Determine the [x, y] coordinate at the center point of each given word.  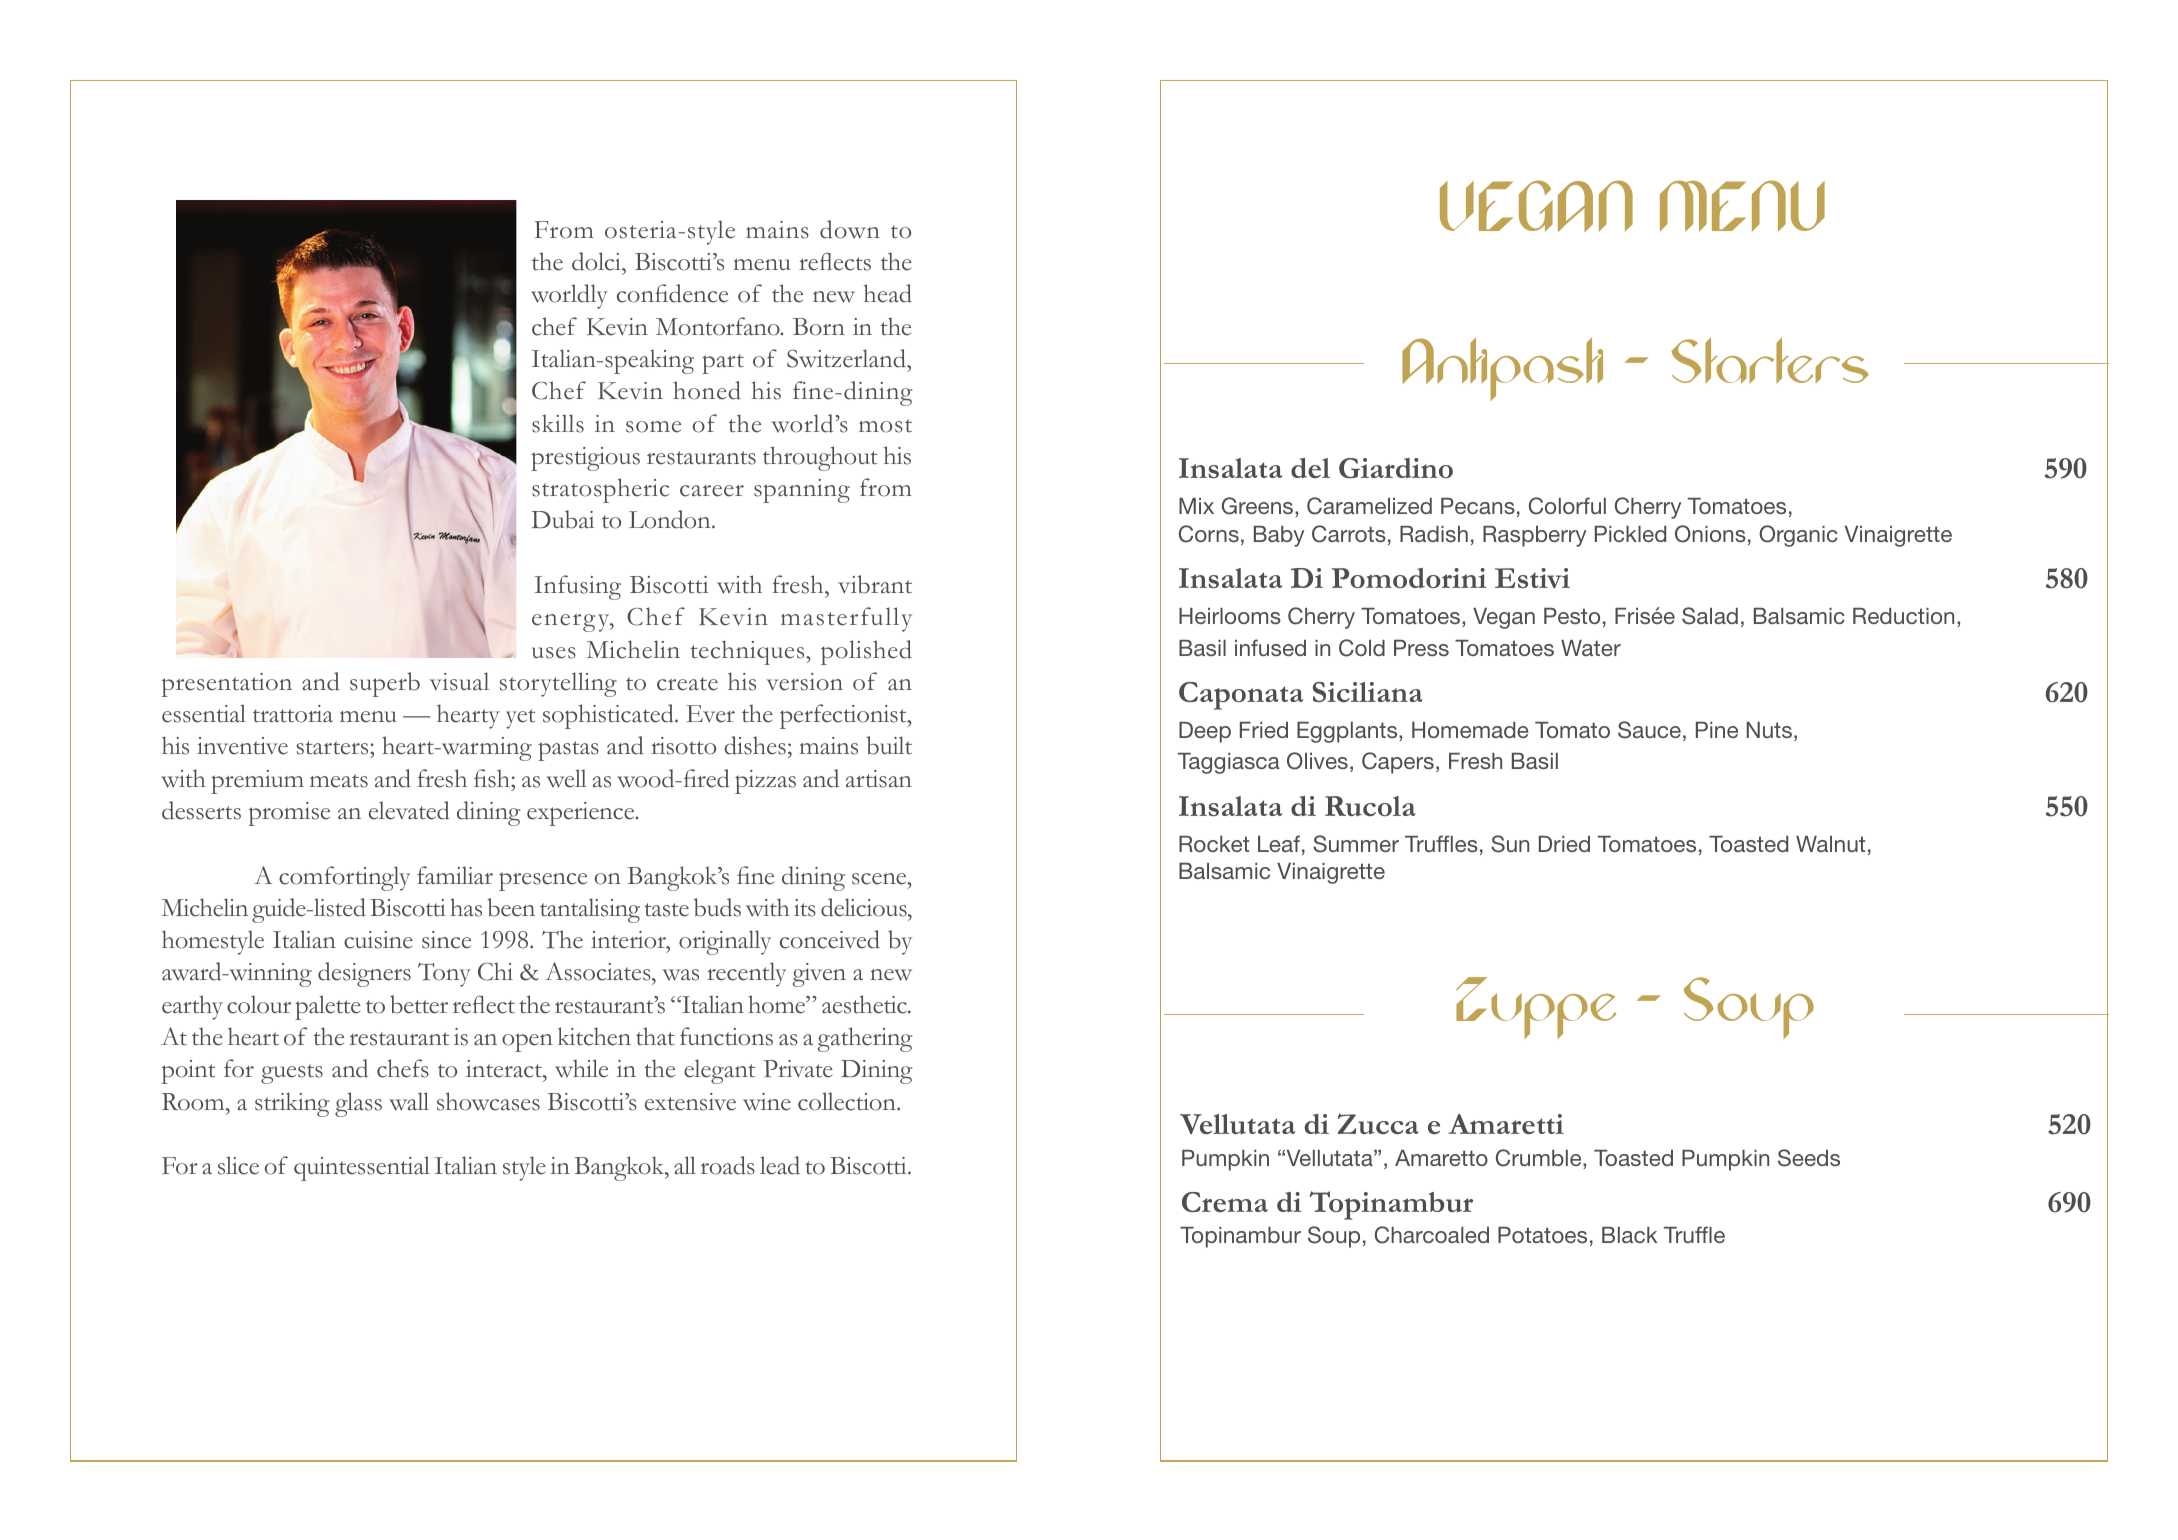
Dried [1564, 844]
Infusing [577, 587]
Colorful [1567, 506]
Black [1629, 1235]
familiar [455, 875]
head [888, 293]
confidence [672, 293]
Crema [1225, 1202]
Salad [1710, 616]
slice [238, 1165]
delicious [865, 907]
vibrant [875, 584]
